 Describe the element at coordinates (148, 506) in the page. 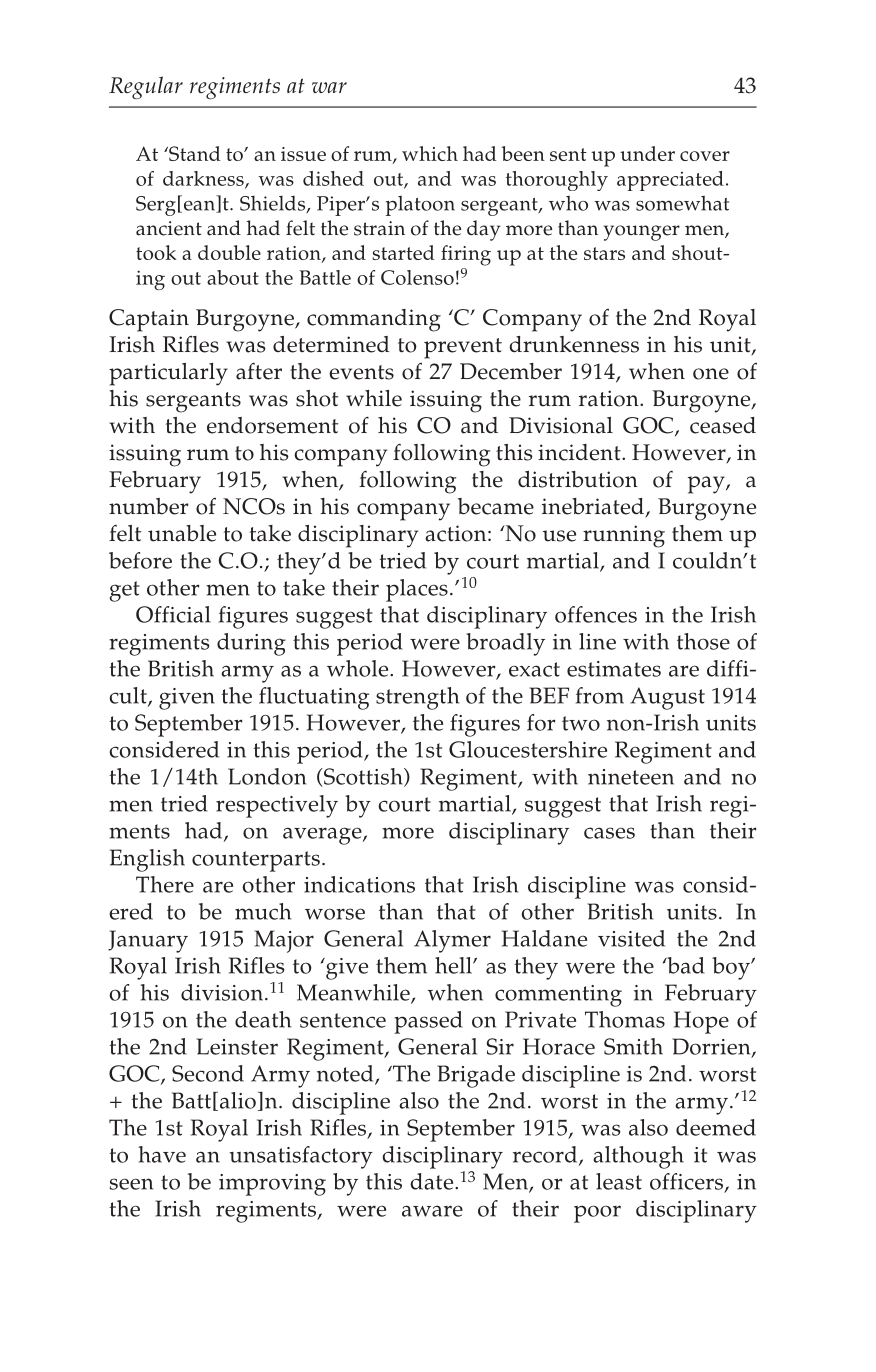

I see `number` at that location.
